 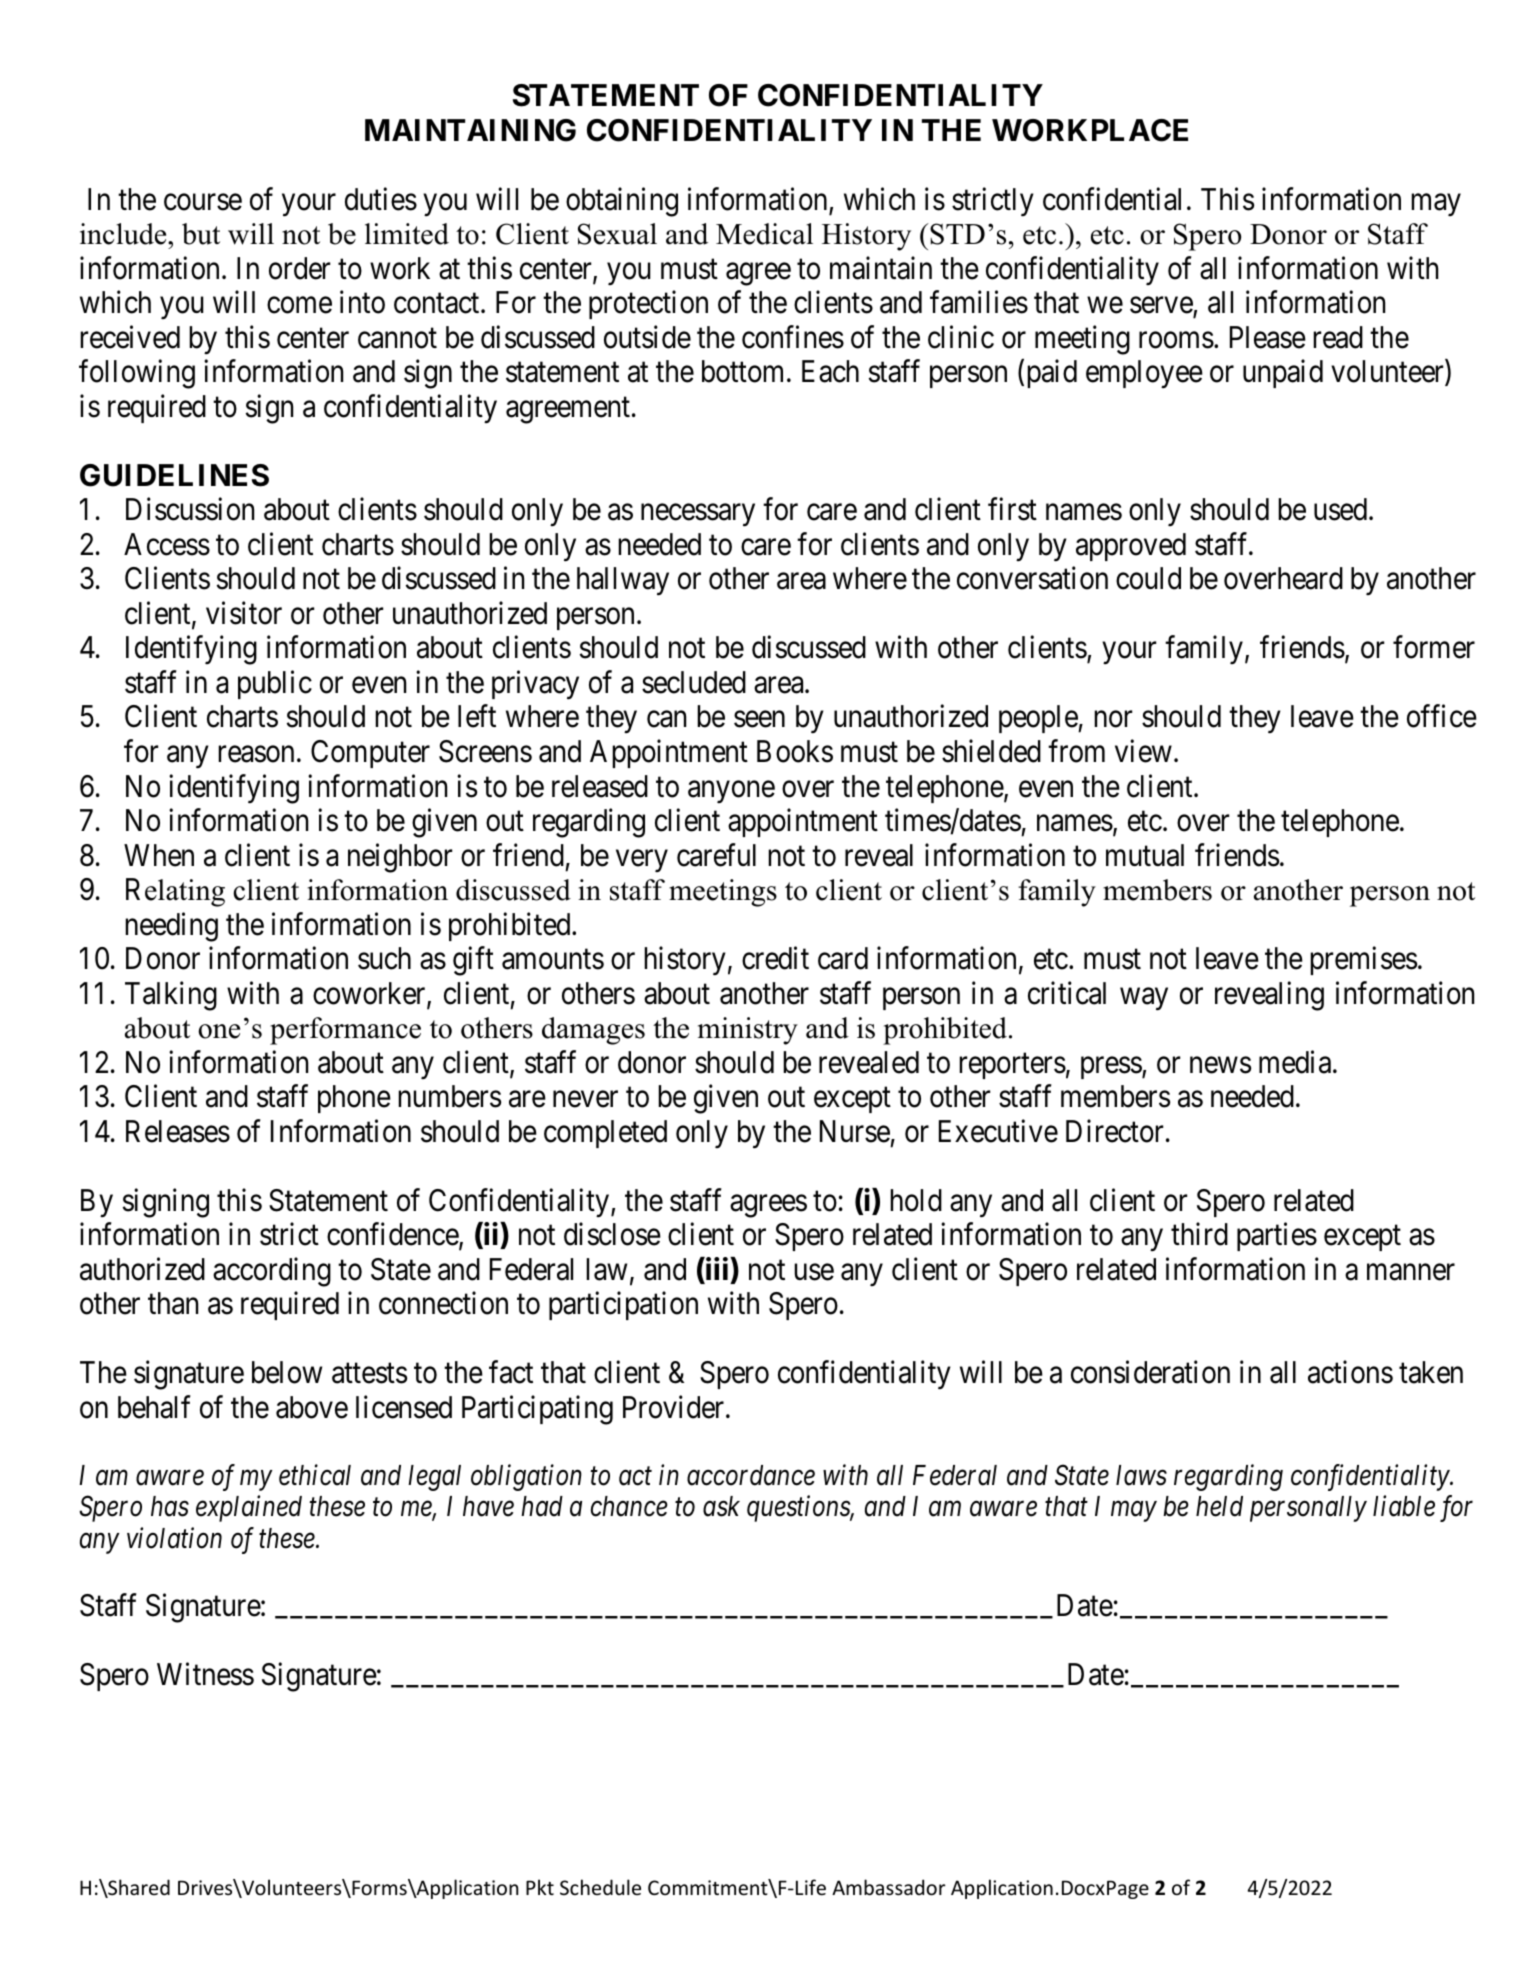 I want to click on Medical, so click(x=764, y=234).
